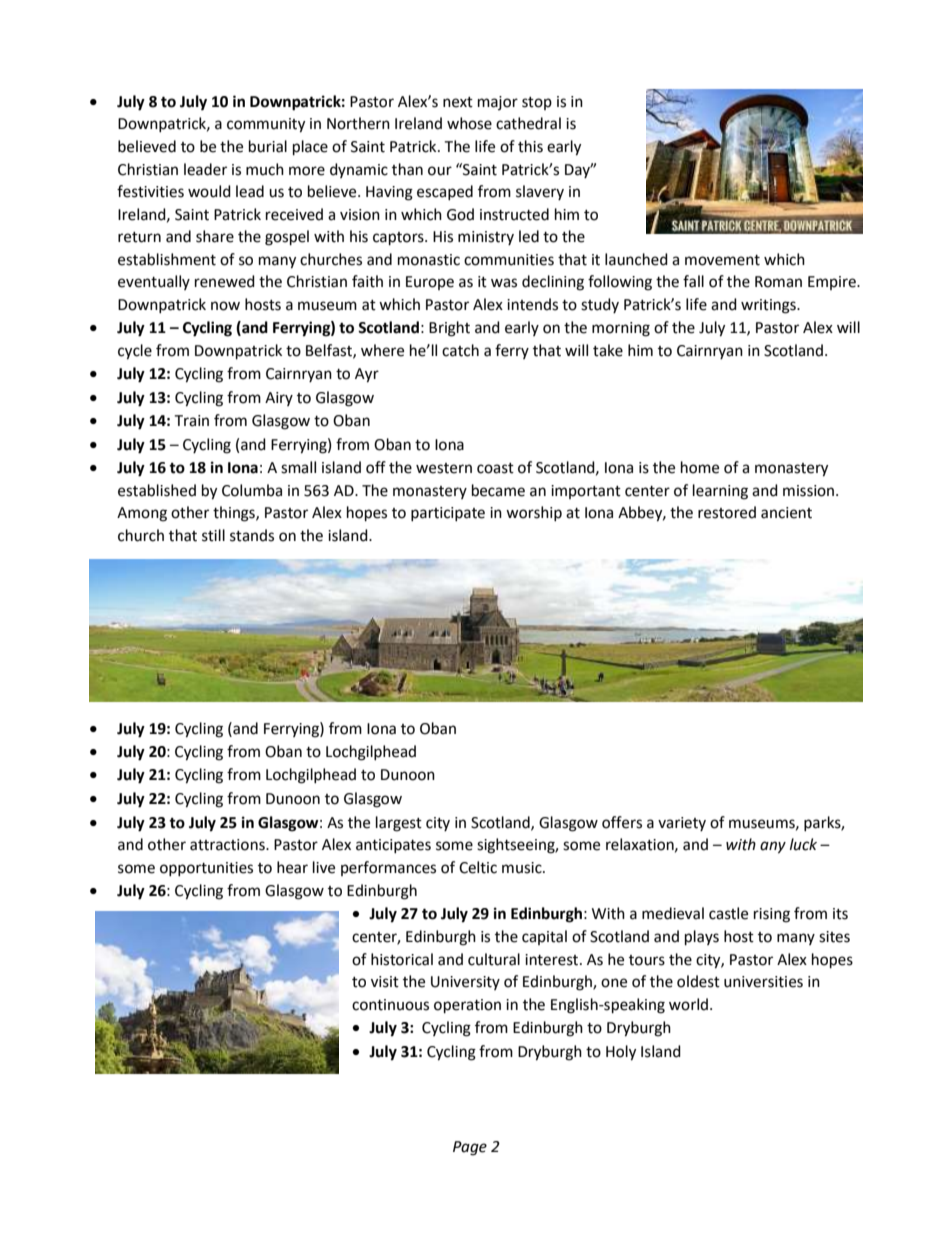  I want to click on now, so click(225, 306).
